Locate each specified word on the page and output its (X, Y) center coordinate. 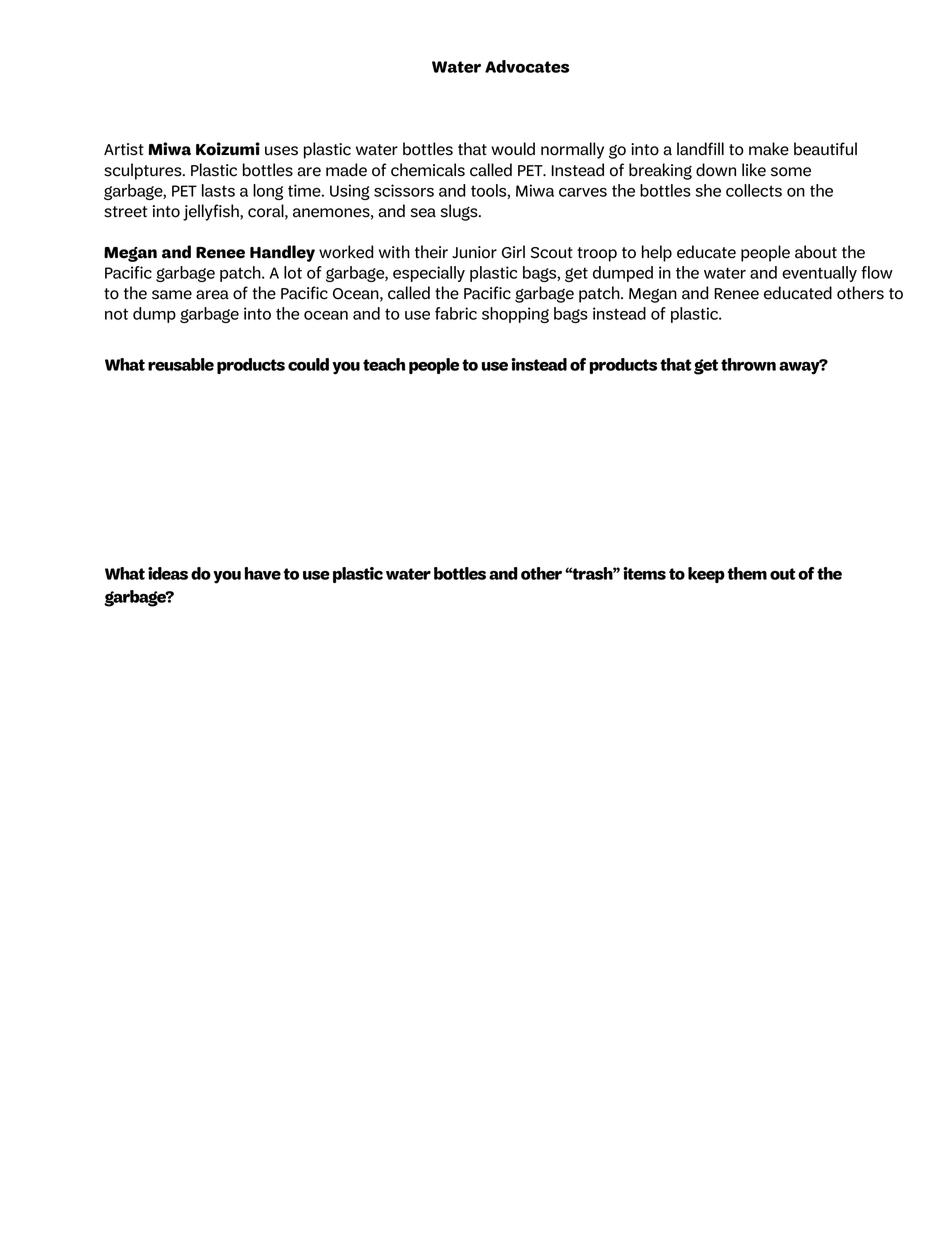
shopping (515, 315)
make (769, 149)
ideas (168, 573)
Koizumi (228, 149)
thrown (748, 364)
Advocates (527, 66)
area (212, 295)
